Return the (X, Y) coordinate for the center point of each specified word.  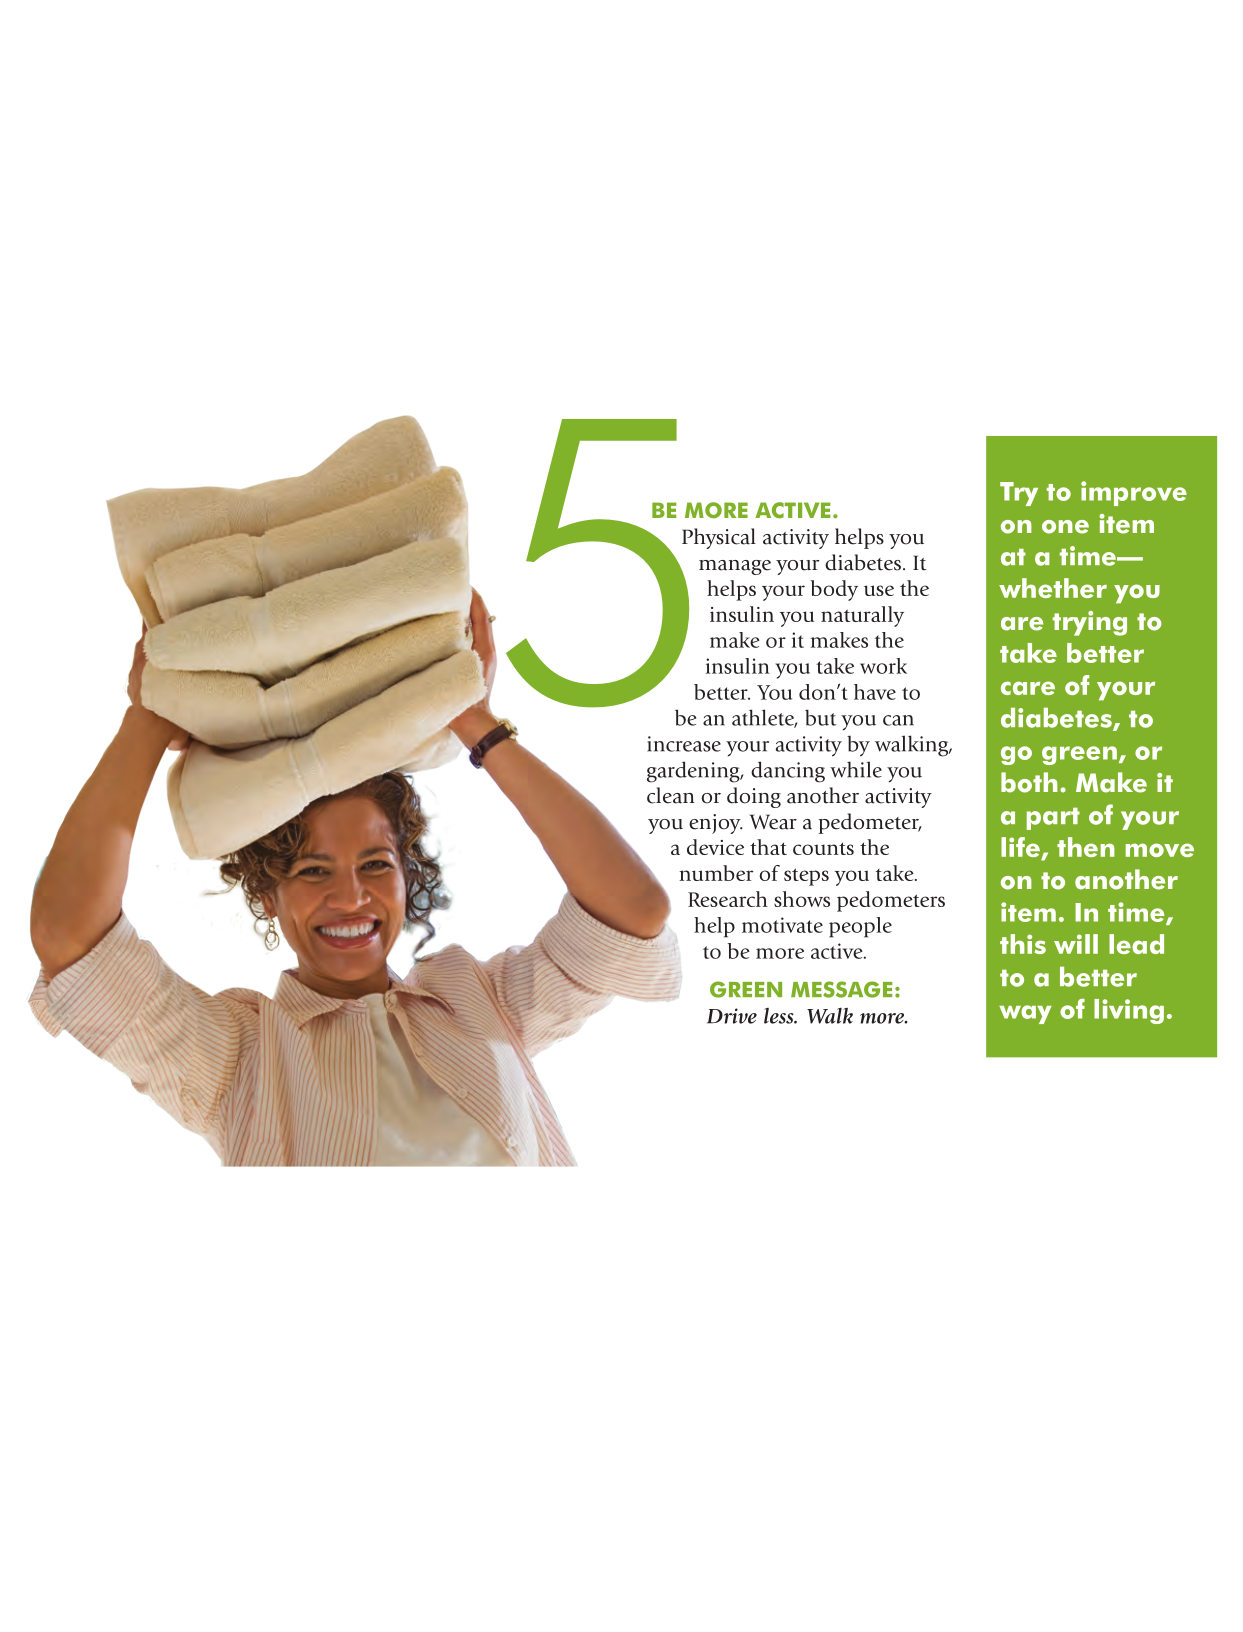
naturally (862, 616)
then (1086, 847)
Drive (732, 1016)
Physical (719, 538)
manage (735, 567)
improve (1134, 493)
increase (684, 744)
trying (1090, 623)
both (1029, 782)
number (716, 873)
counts (823, 849)
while (856, 769)
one (1065, 527)
